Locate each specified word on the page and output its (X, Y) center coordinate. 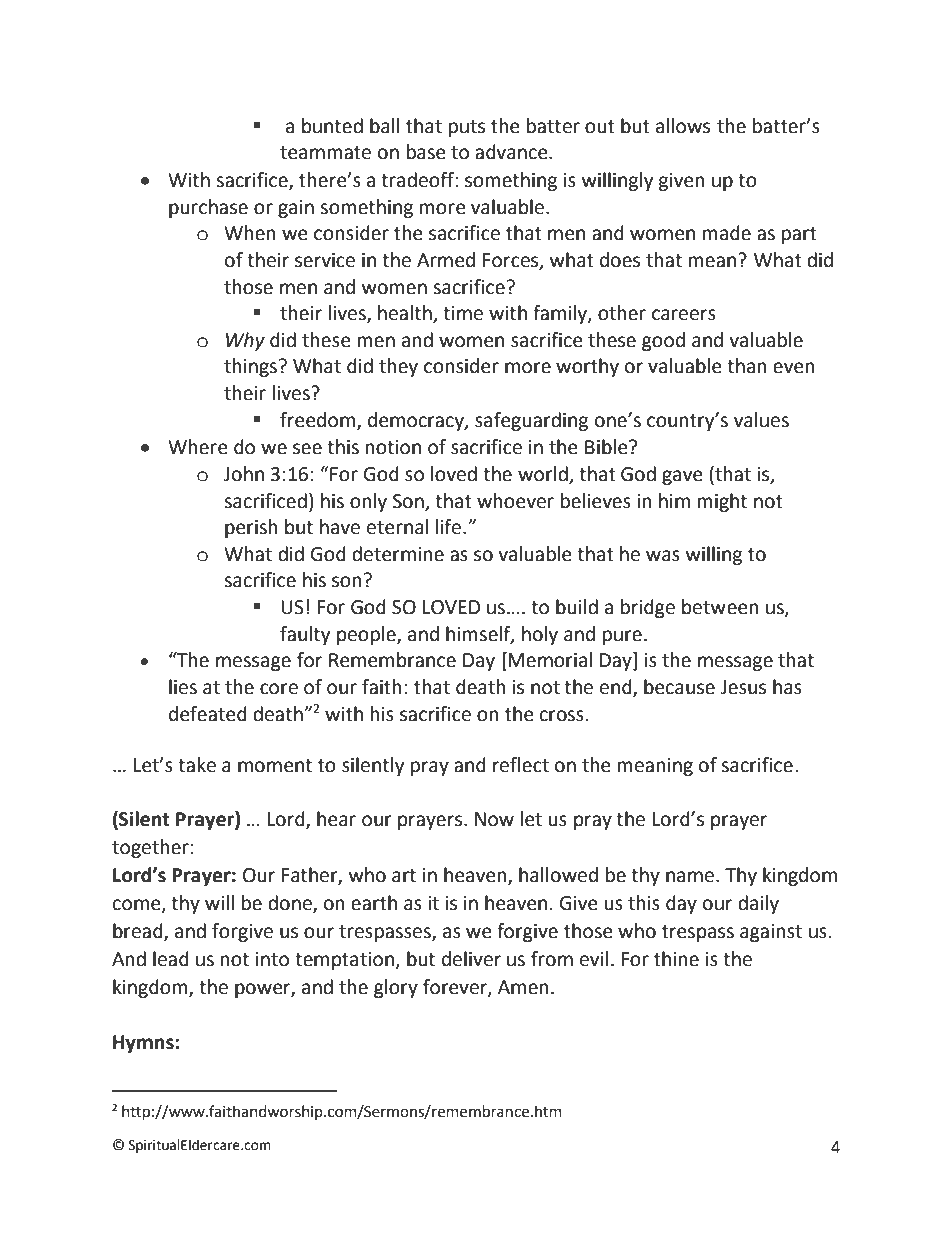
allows (683, 126)
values (761, 420)
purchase (208, 208)
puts (467, 128)
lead (171, 959)
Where (198, 447)
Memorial (550, 660)
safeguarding (531, 421)
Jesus (743, 687)
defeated (208, 714)
